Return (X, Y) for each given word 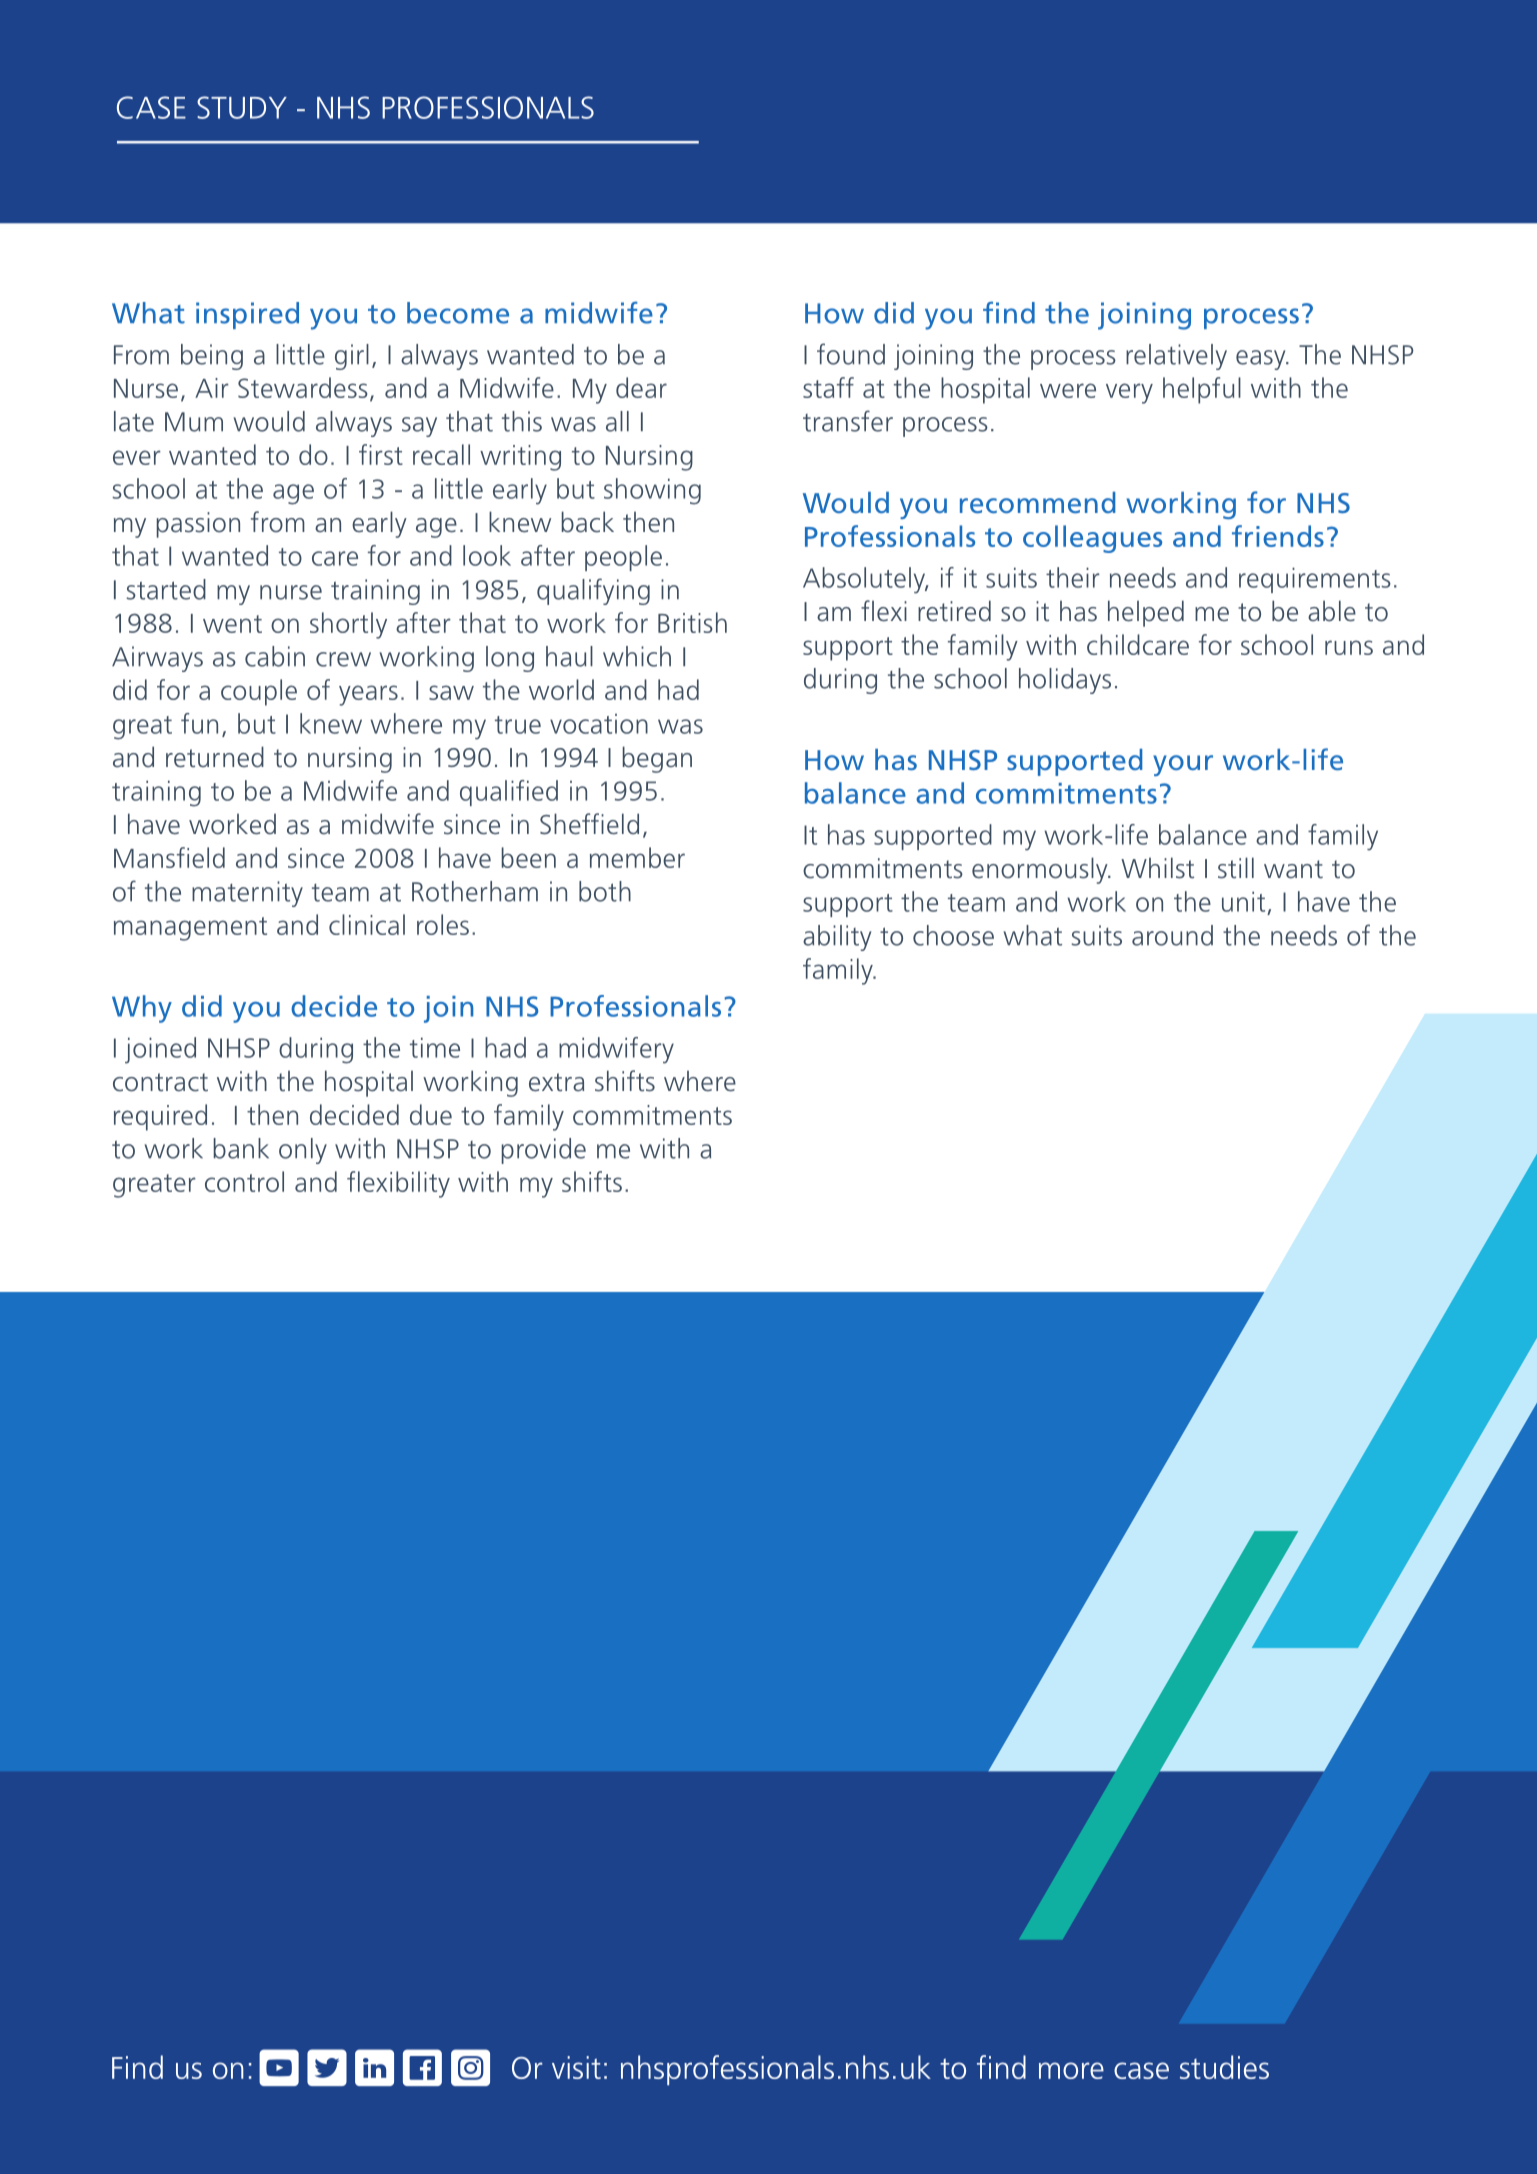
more (1071, 2070)
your (1183, 765)
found (851, 354)
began (657, 759)
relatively (1176, 357)
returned (215, 757)
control (244, 1181)
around (1172, 935)
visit (576, 2067)
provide (544, 1151)
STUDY (242, 107)
